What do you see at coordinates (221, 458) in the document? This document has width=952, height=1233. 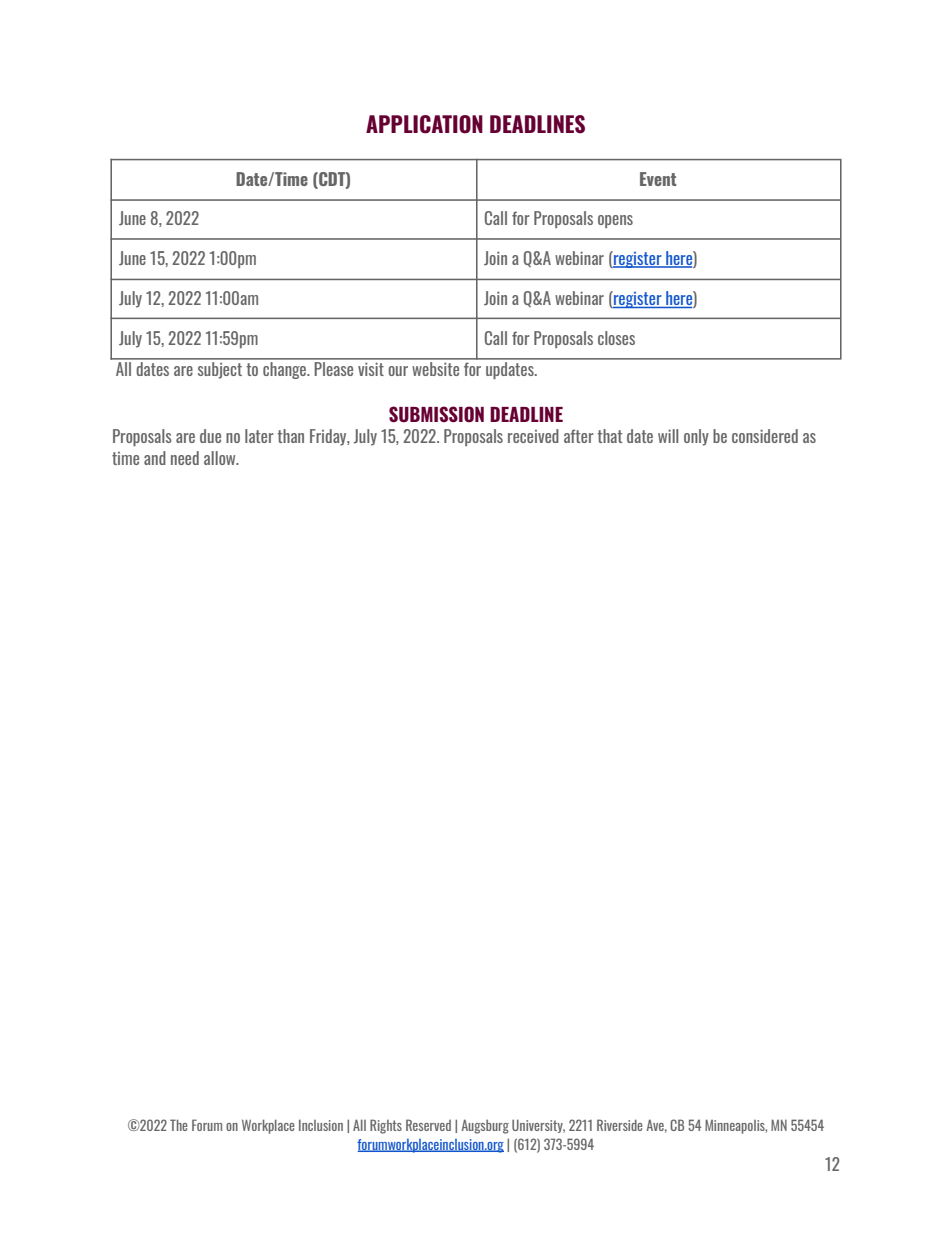 I see `allow` at bounding box center [221, 458].
